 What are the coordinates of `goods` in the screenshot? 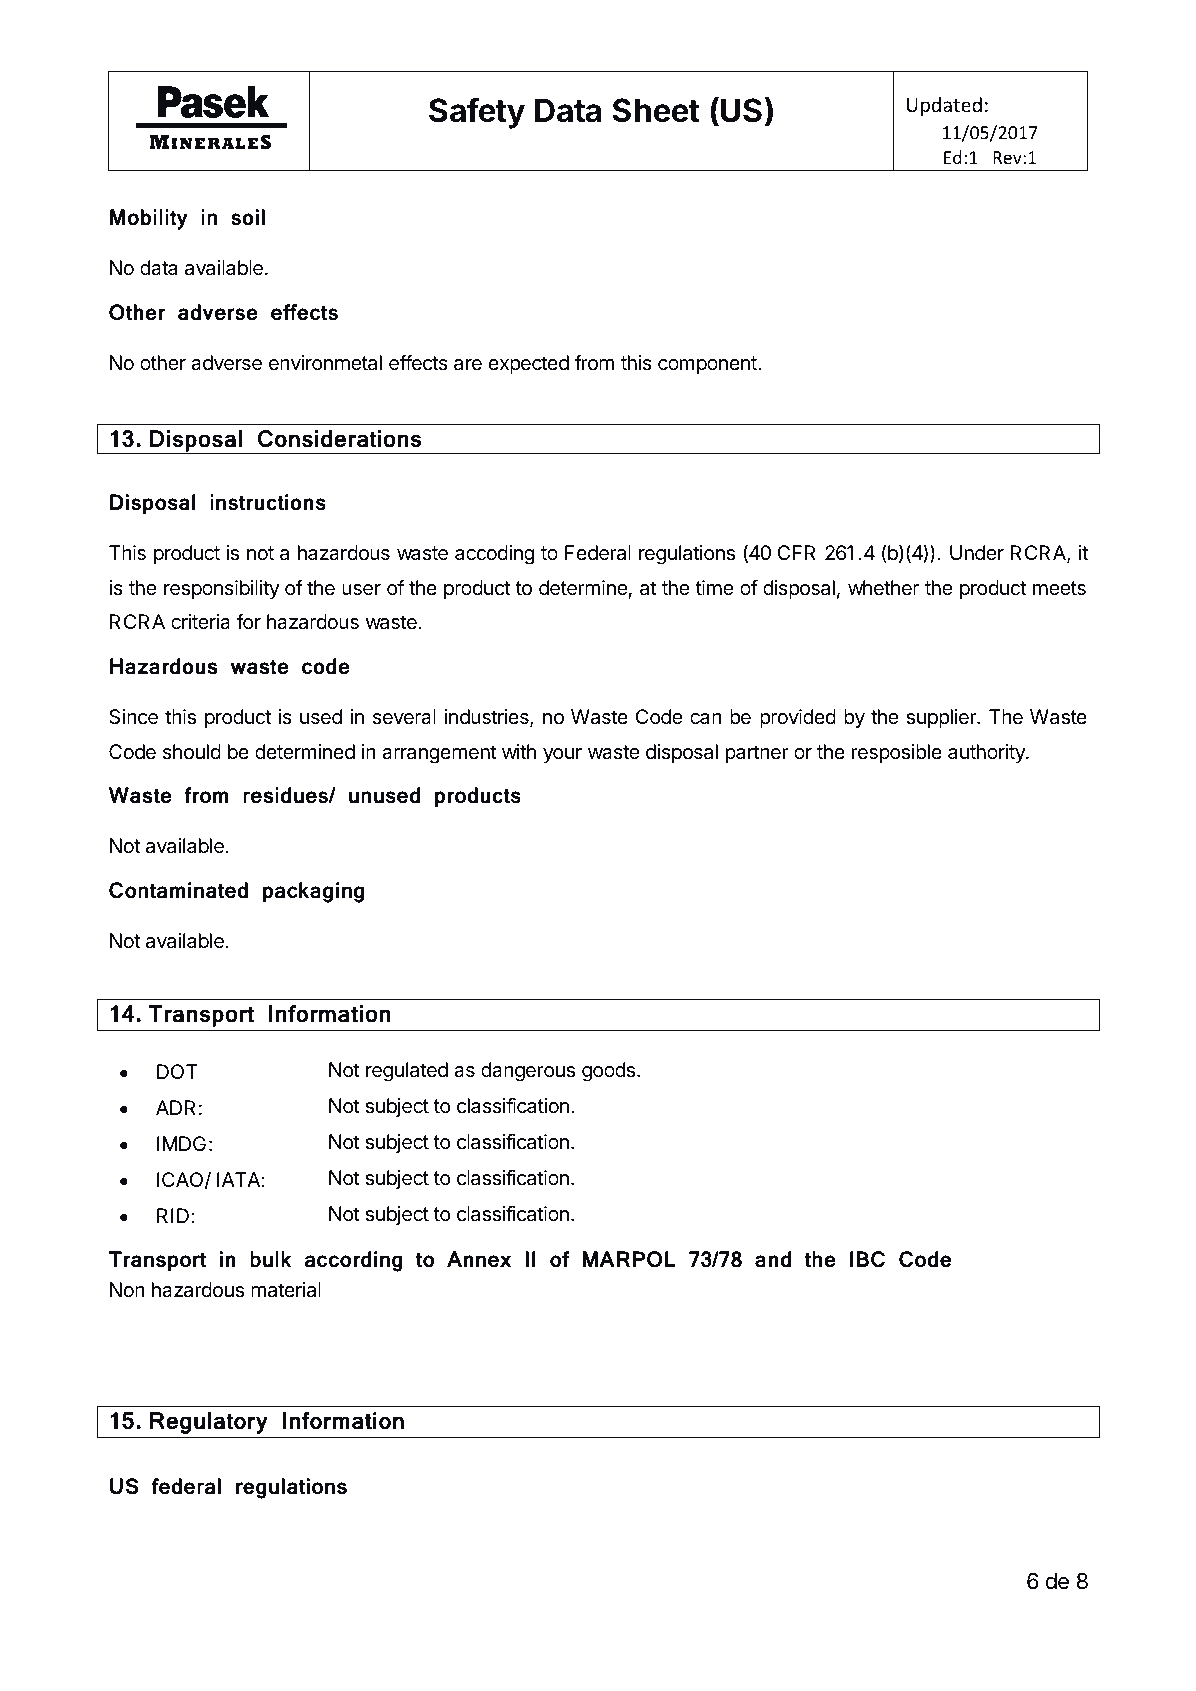 It's located at (608, 1072).
